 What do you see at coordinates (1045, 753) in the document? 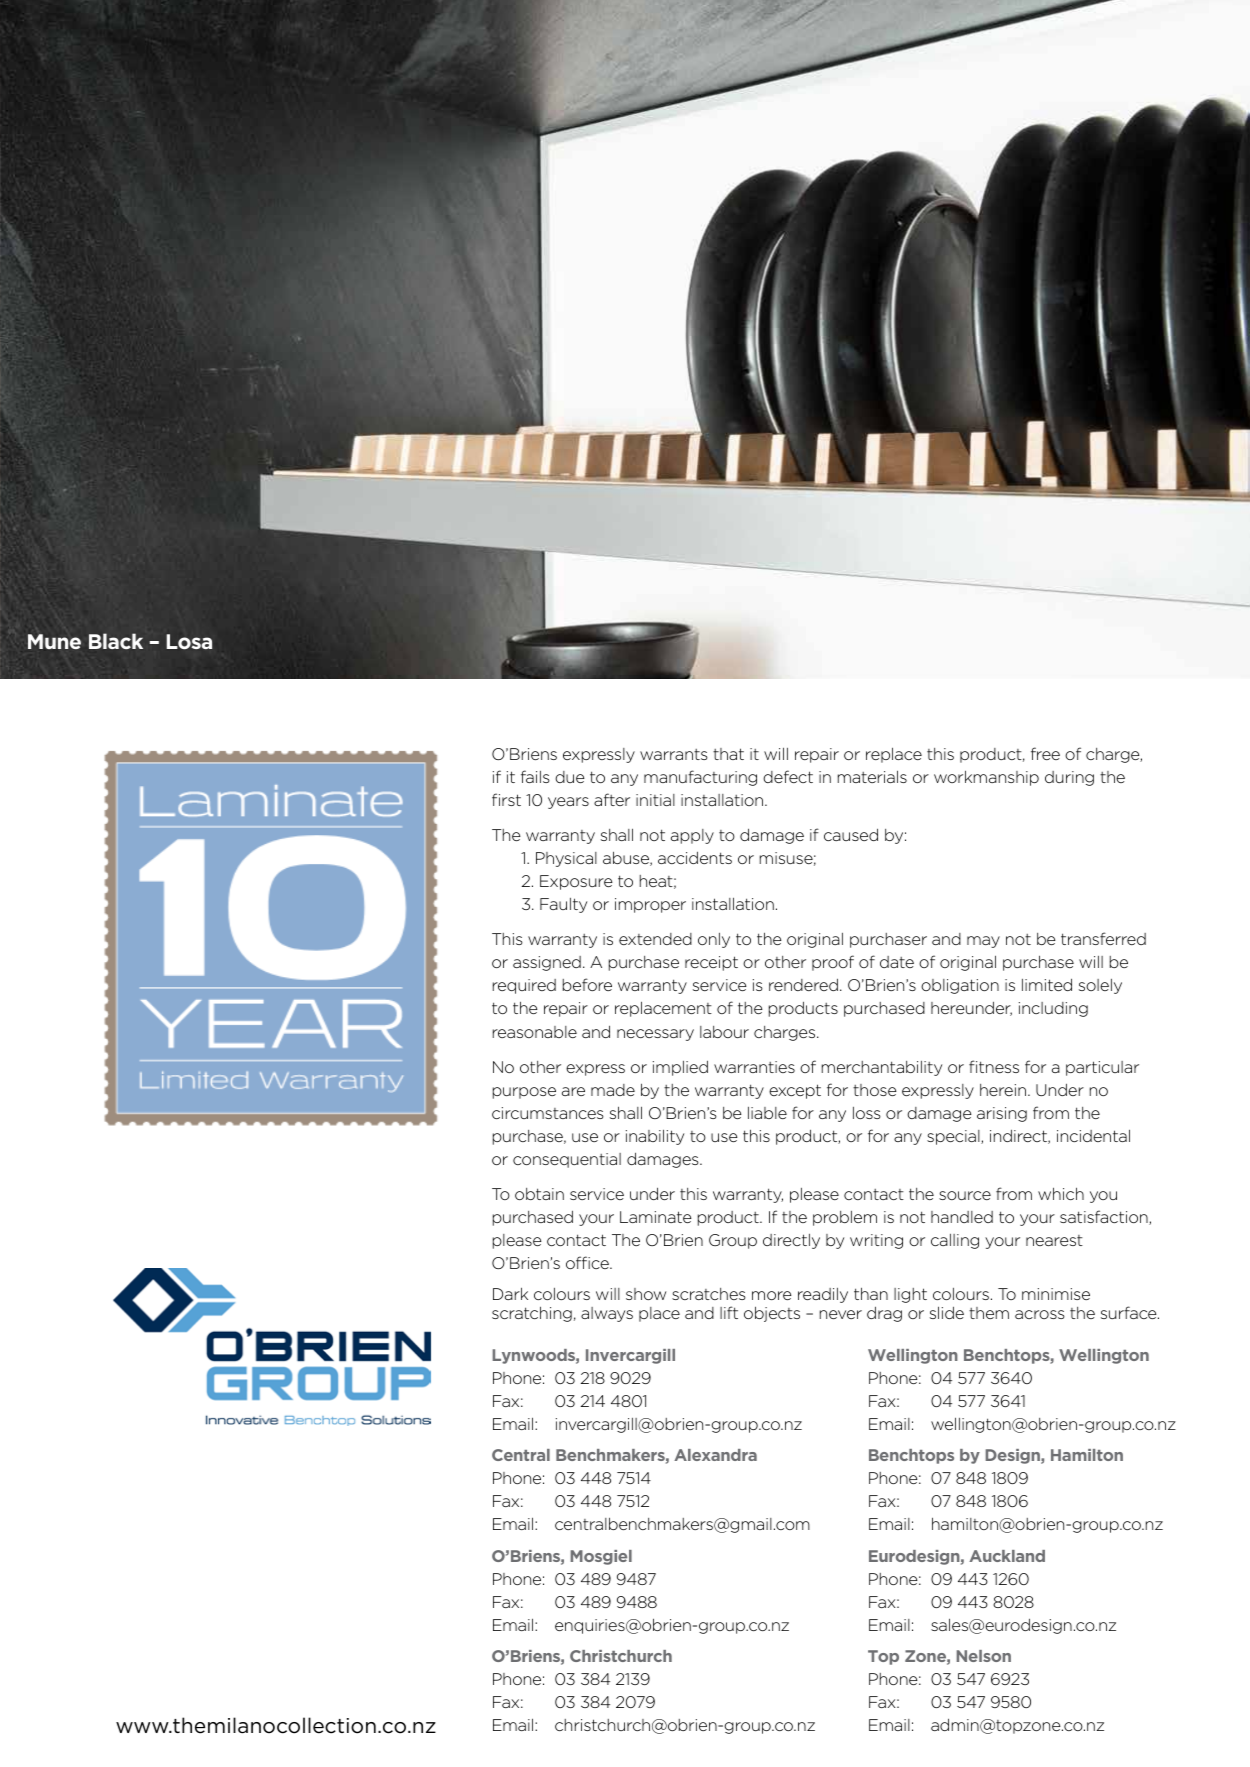
I see `free` at bounding box center [1045, 753].
